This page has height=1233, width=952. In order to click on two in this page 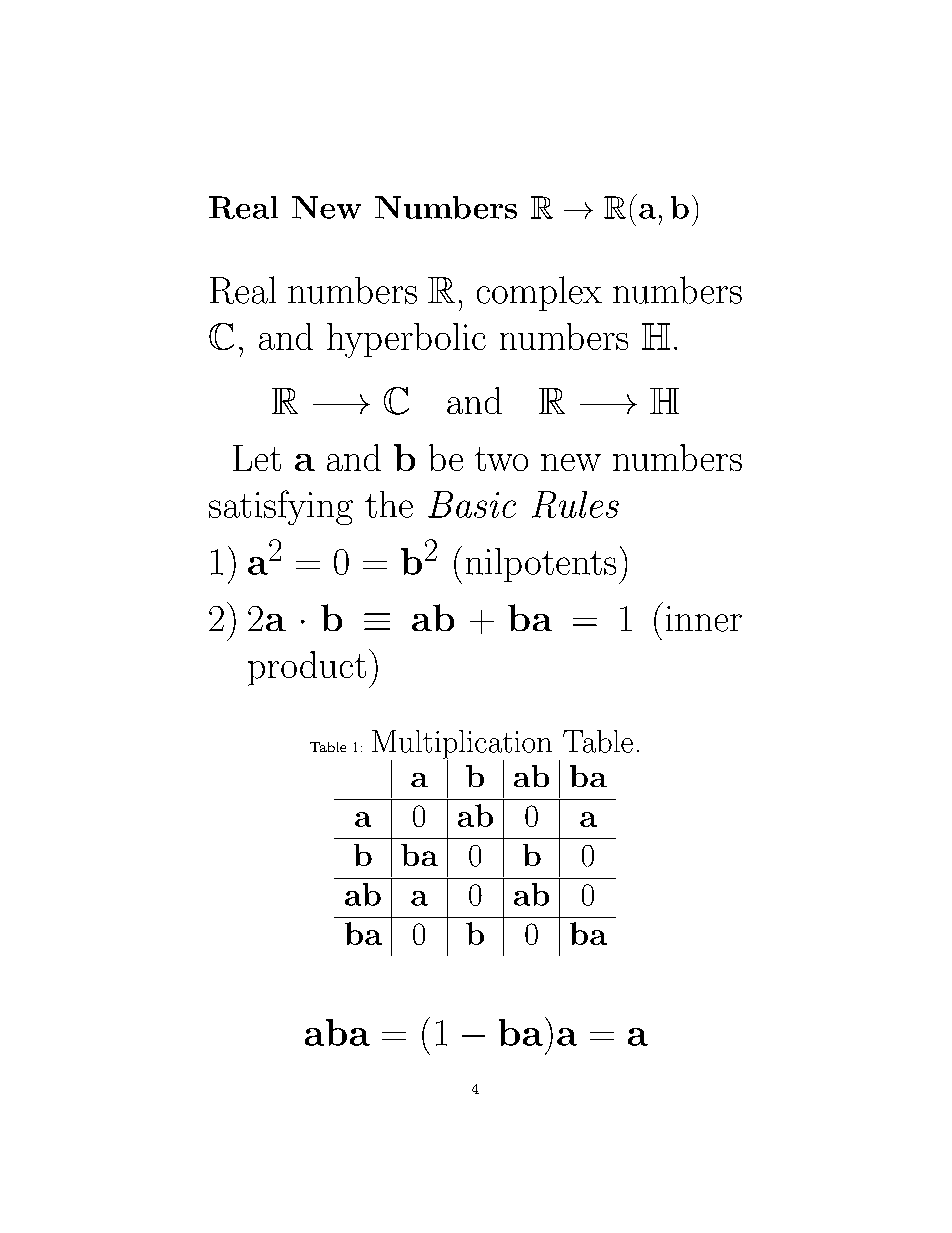, I will do `click(501, 459)`.
